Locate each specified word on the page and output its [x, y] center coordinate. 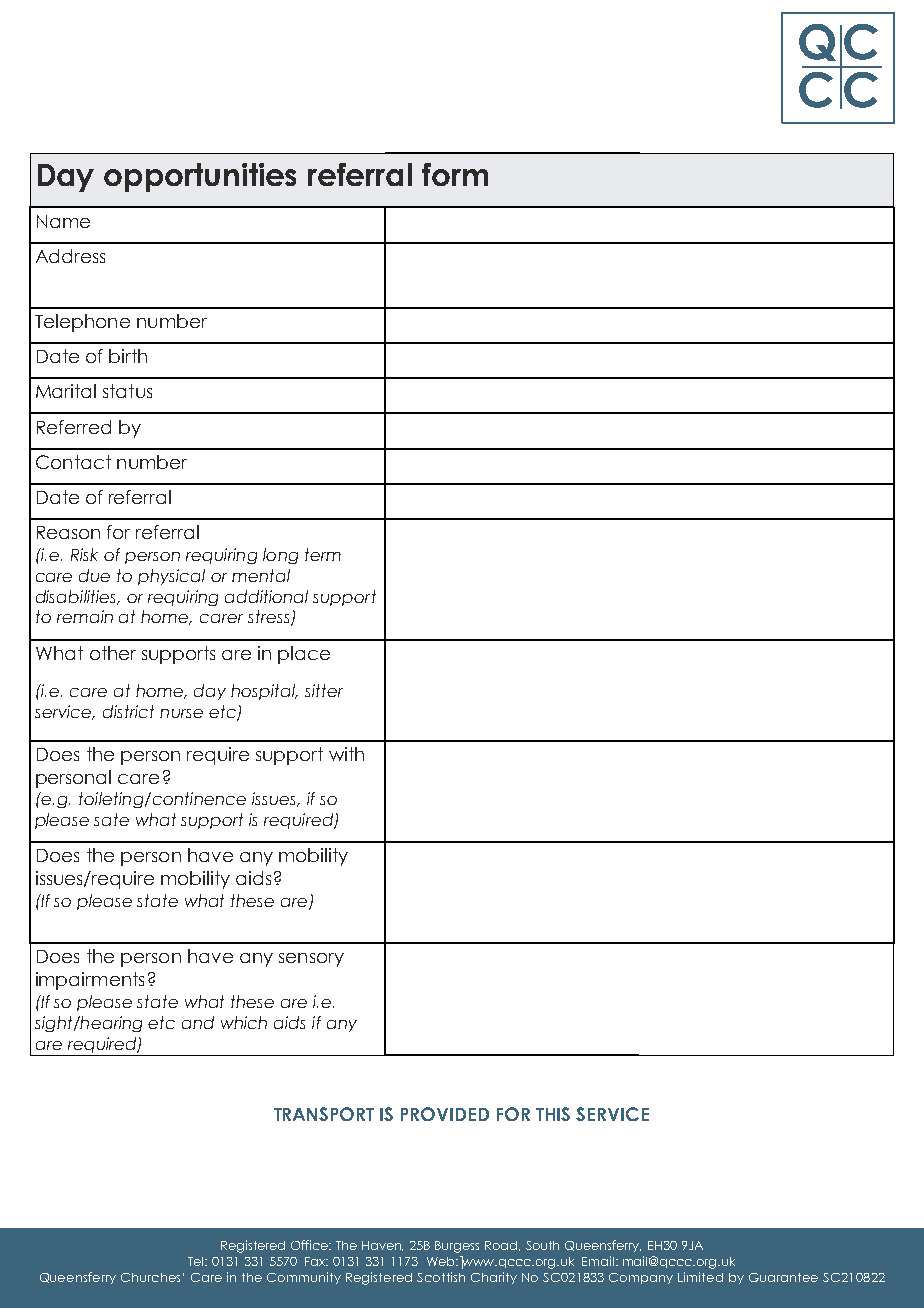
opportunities [200, 177]
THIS [553, 1114]
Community [304, 1278]
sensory [311, 960]
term [323, 554]
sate [111, 819]
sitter [324, 690]
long [280, 556]
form [455, 174]
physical [171, 577]
